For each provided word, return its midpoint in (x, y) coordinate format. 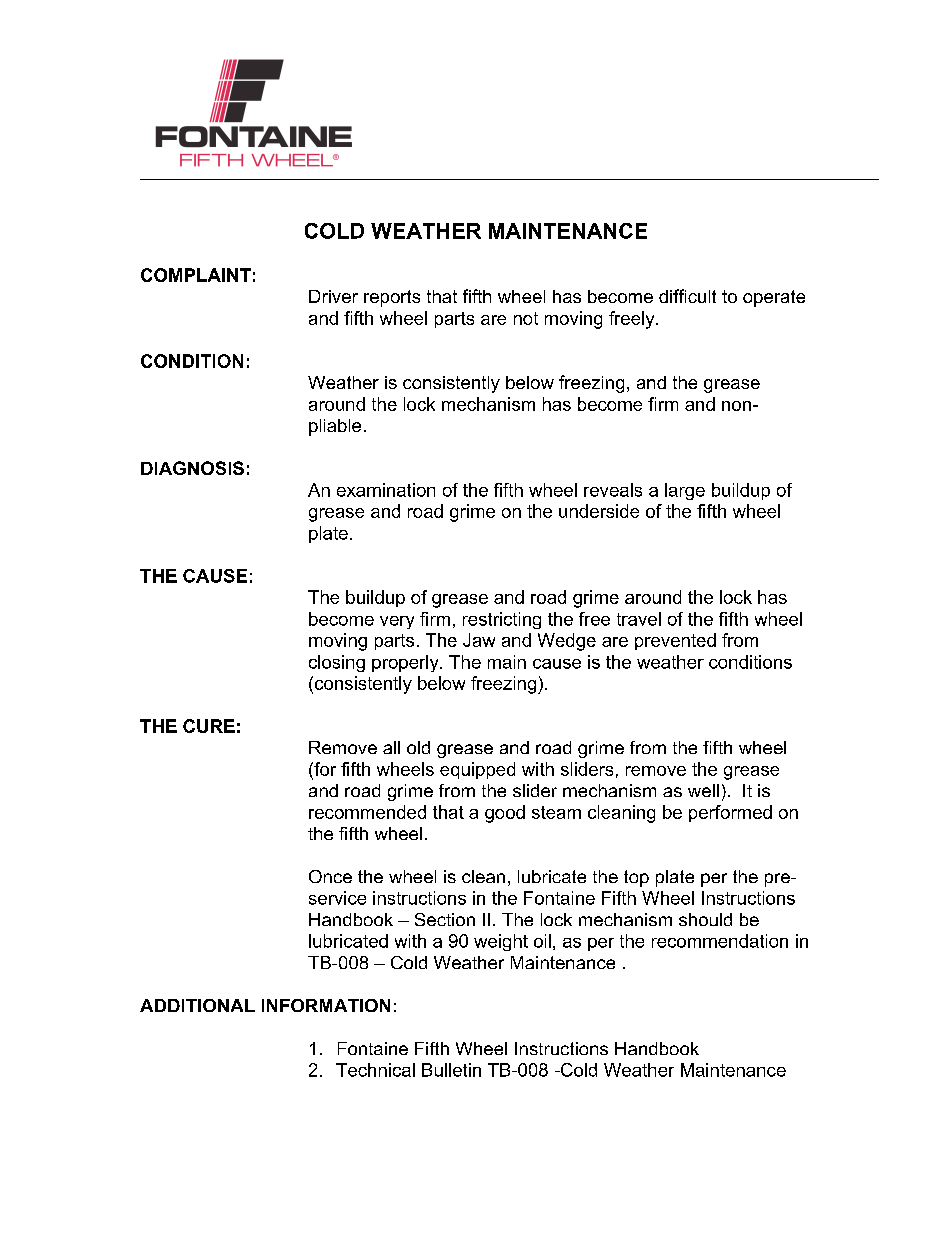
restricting (502, 620)
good (505, 814)
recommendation (720, 941)
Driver (333, 296)
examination (386, 490)
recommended (367, 812)
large (685, 491)
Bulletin (451, 1070)
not (526, 318)
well (703, 790)
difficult (687, 296)
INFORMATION (326, 1005)
